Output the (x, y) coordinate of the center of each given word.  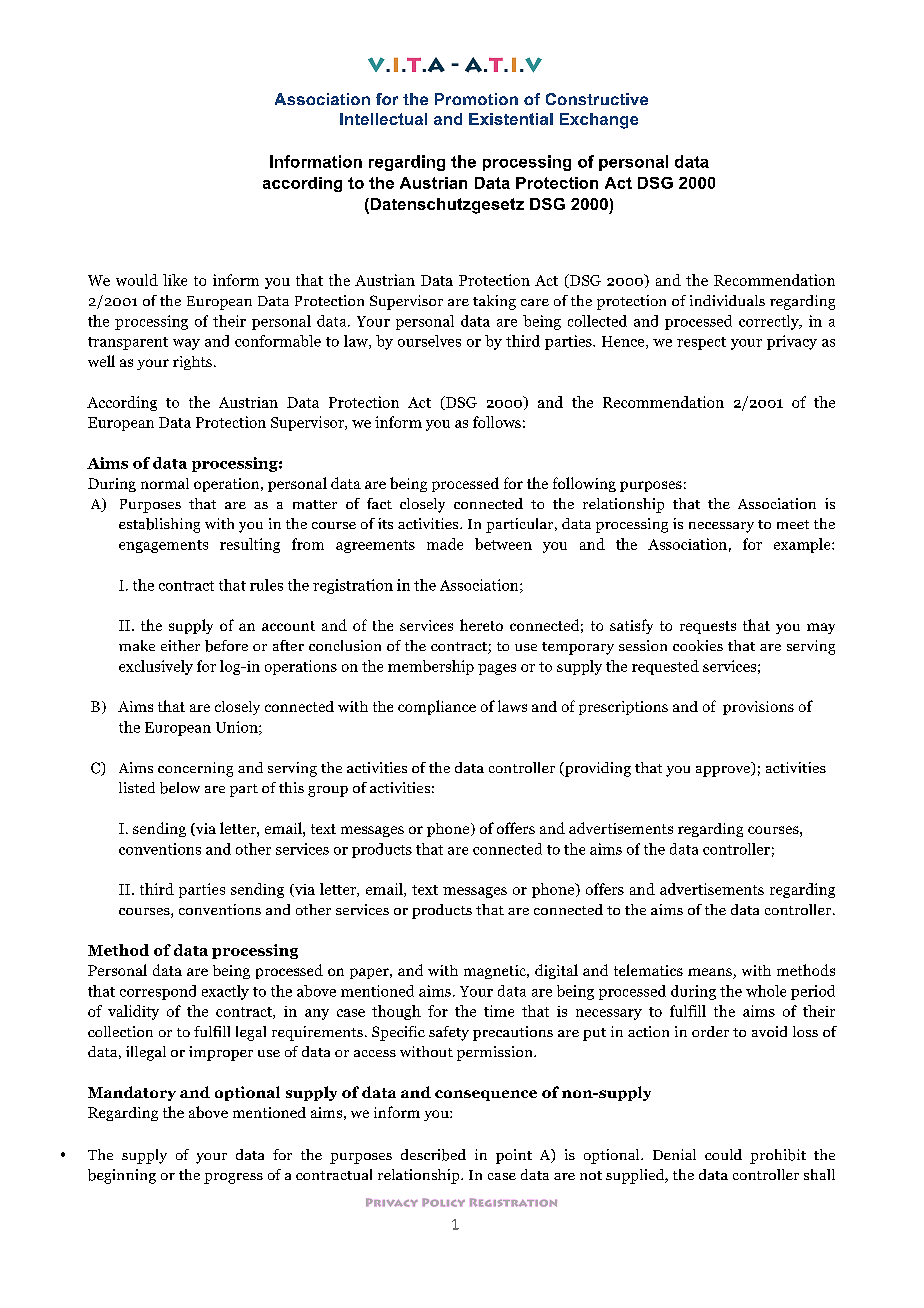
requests (708, 627)
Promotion (476, 99)
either (180, 645)
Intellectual (383, 119)
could (723, 1154)
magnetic (496, 972)
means (711, 973)
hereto (481, 625)
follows (497, 422)
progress (233, 1178)
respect (701, 343)
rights (192, 363)
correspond (158, 992)
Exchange (599, 121)
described (433, 1155)
